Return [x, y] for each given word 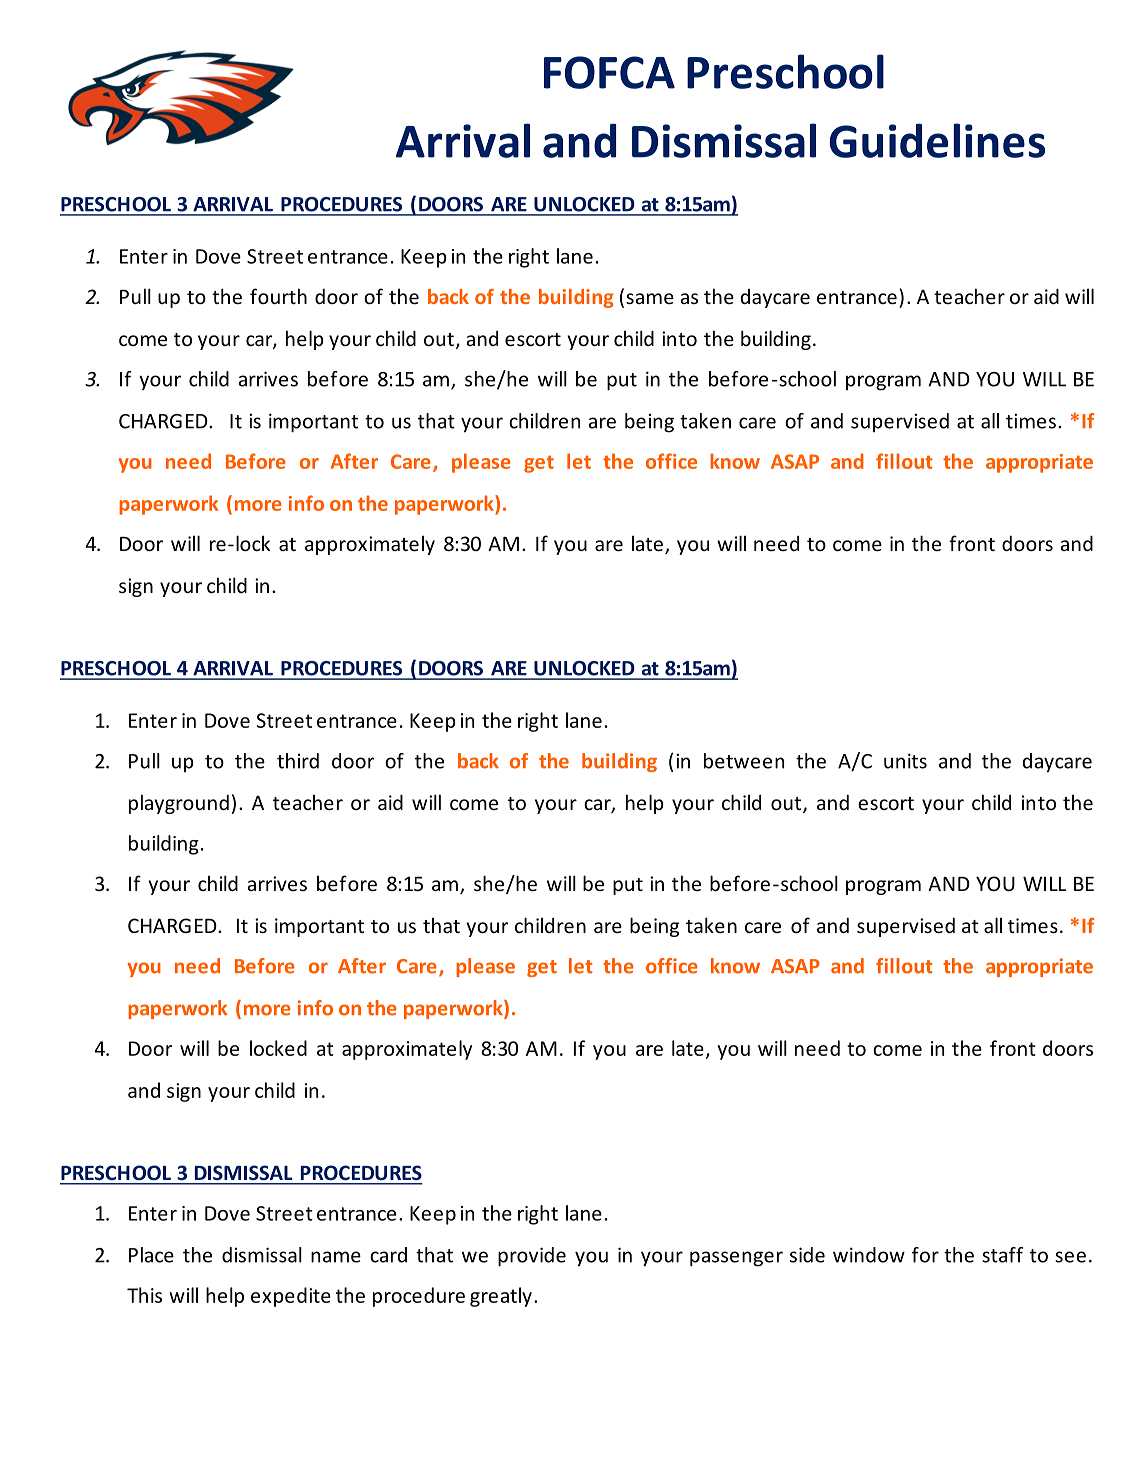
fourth [278, 296]
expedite [291, 1297]
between [744, 761]
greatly [501, 1297]
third [298, 761]
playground [179, 804]
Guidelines [937, 140]
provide [532, 1257]
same [650, 298]
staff [1002, 1255]
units [905, 761]
